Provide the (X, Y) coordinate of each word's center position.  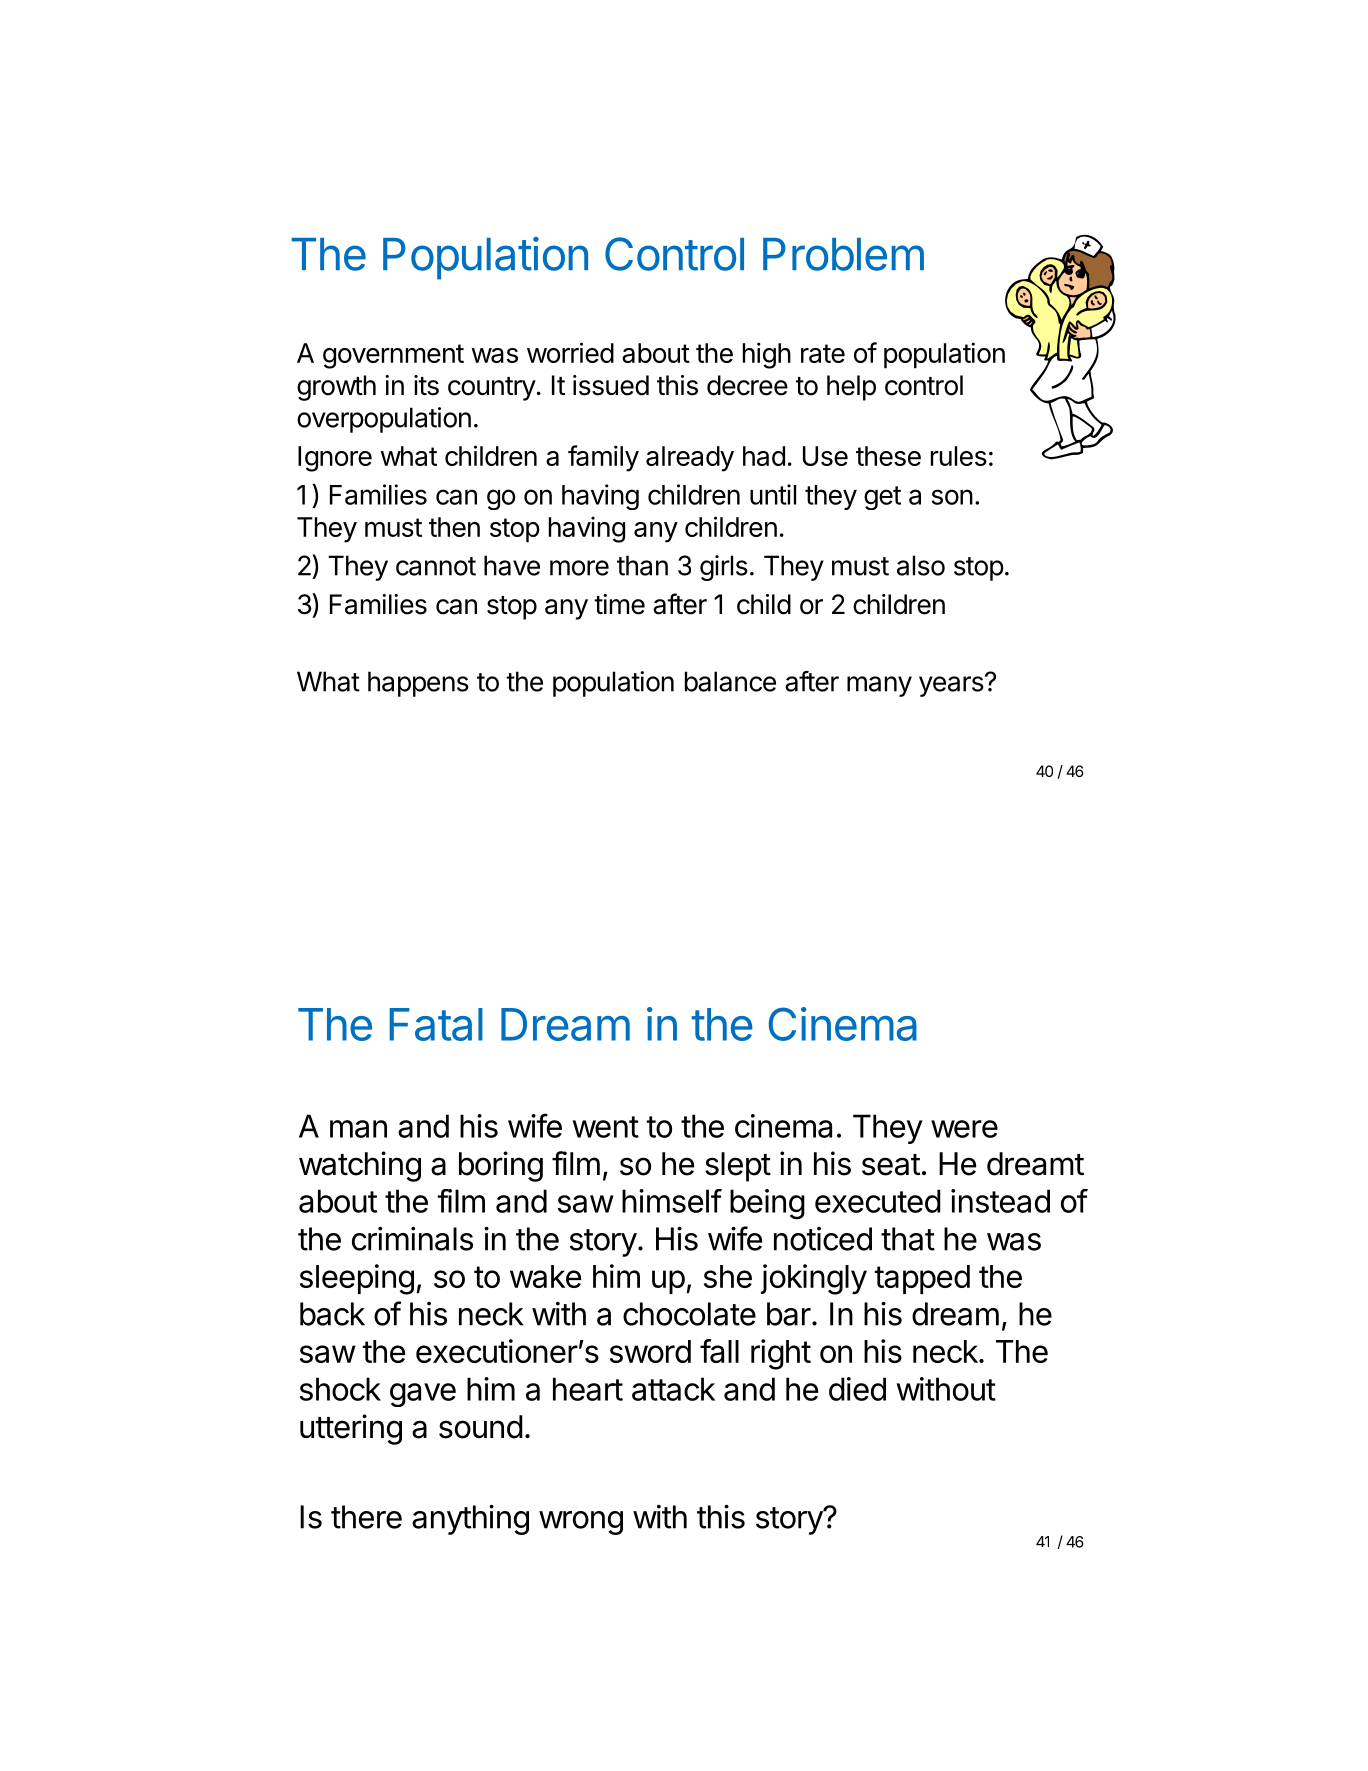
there (366, 1517)
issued (611, 385)
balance (730, 681)
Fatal (436, 1024)
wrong (581, 1523)
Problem (843, 254)
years (951, 686)
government (393, 356)
